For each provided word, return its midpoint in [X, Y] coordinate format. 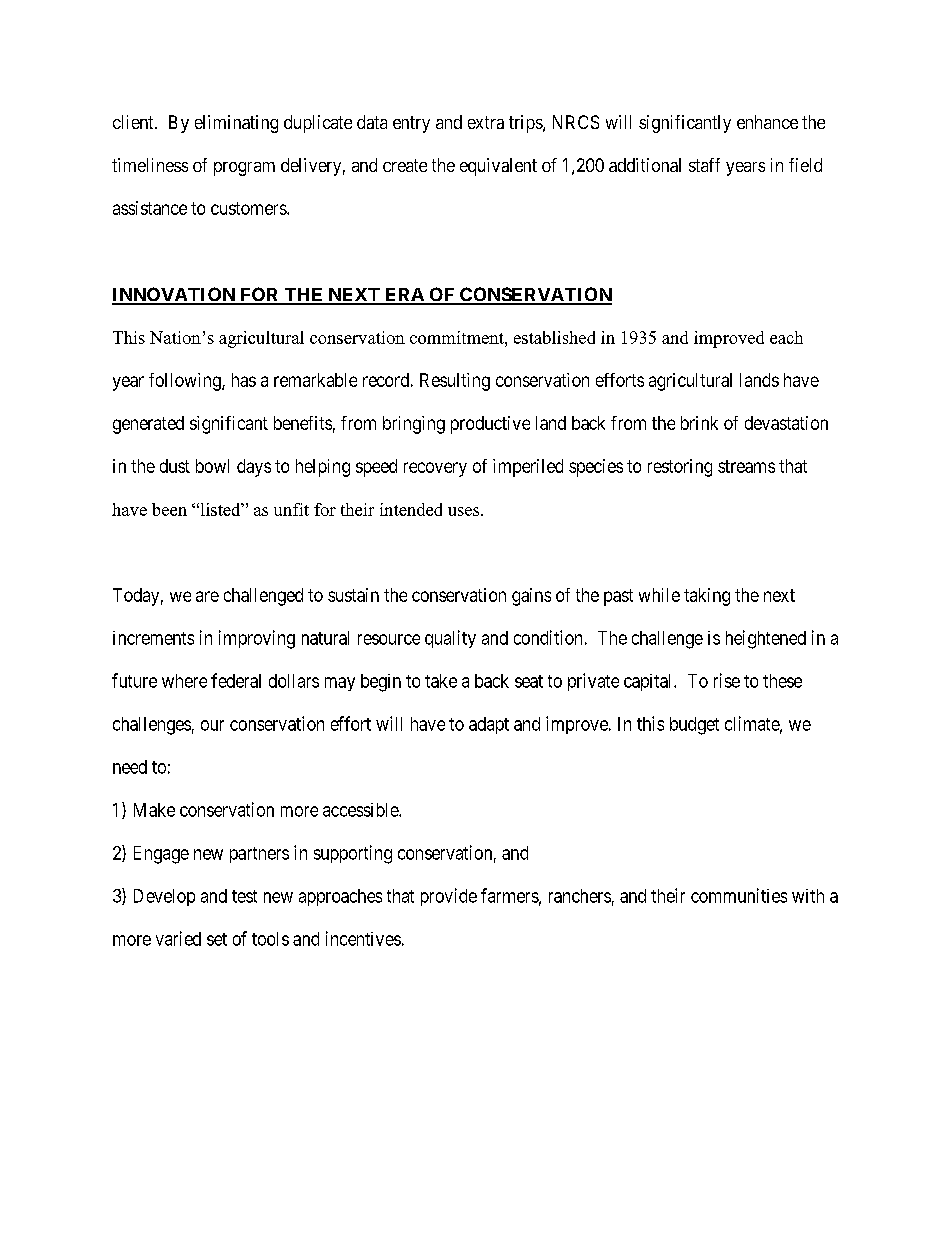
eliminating [236, 124]
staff [704, 165]
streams [746, 466]
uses [465, 511]
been [169, 509]
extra [486, 122]
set [217, 939]
